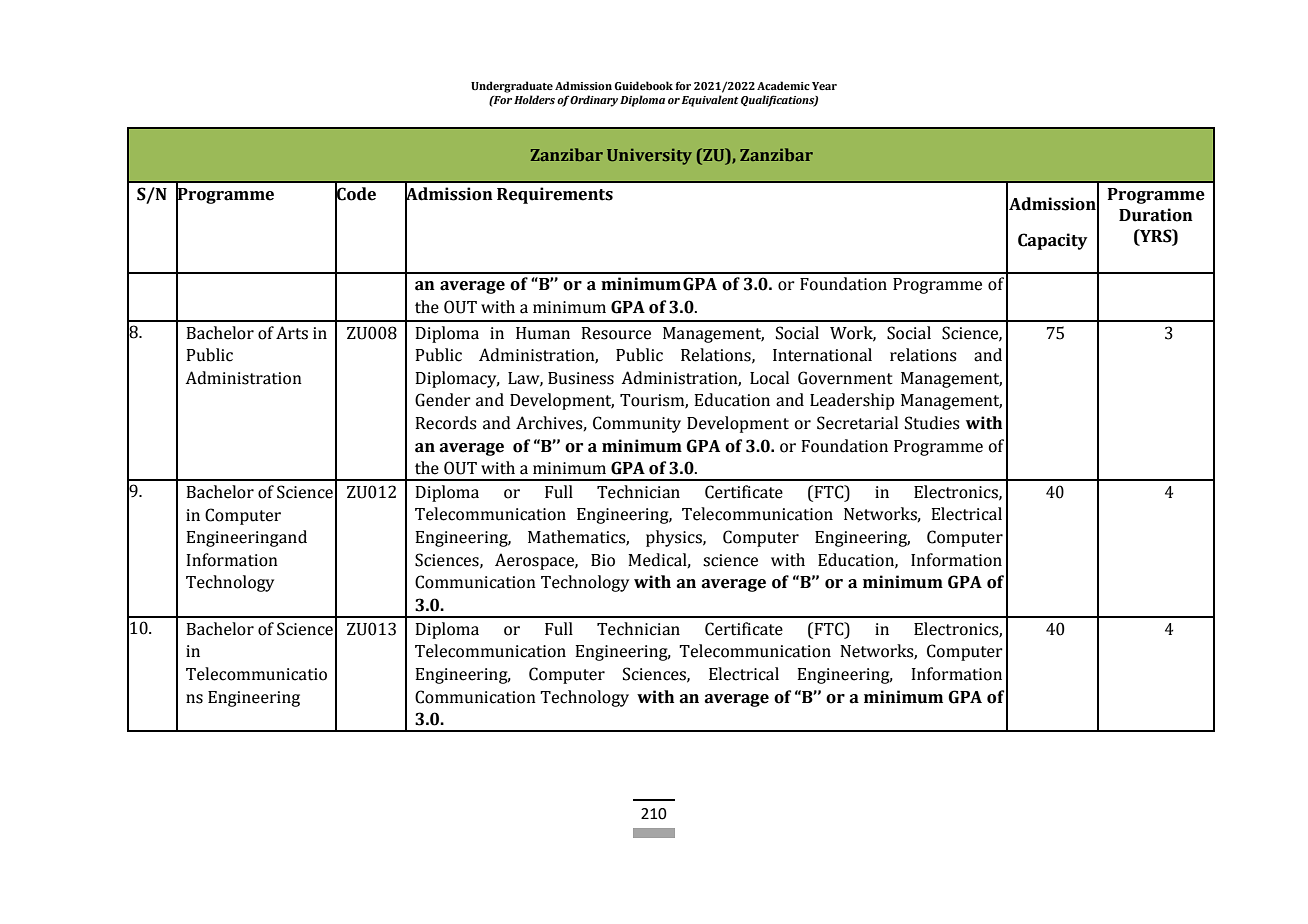 The width and height of the screenshot is (1308, 924). Describe the element at coordinates (637, 424) in the screenshot. I see `Community` at that location.
